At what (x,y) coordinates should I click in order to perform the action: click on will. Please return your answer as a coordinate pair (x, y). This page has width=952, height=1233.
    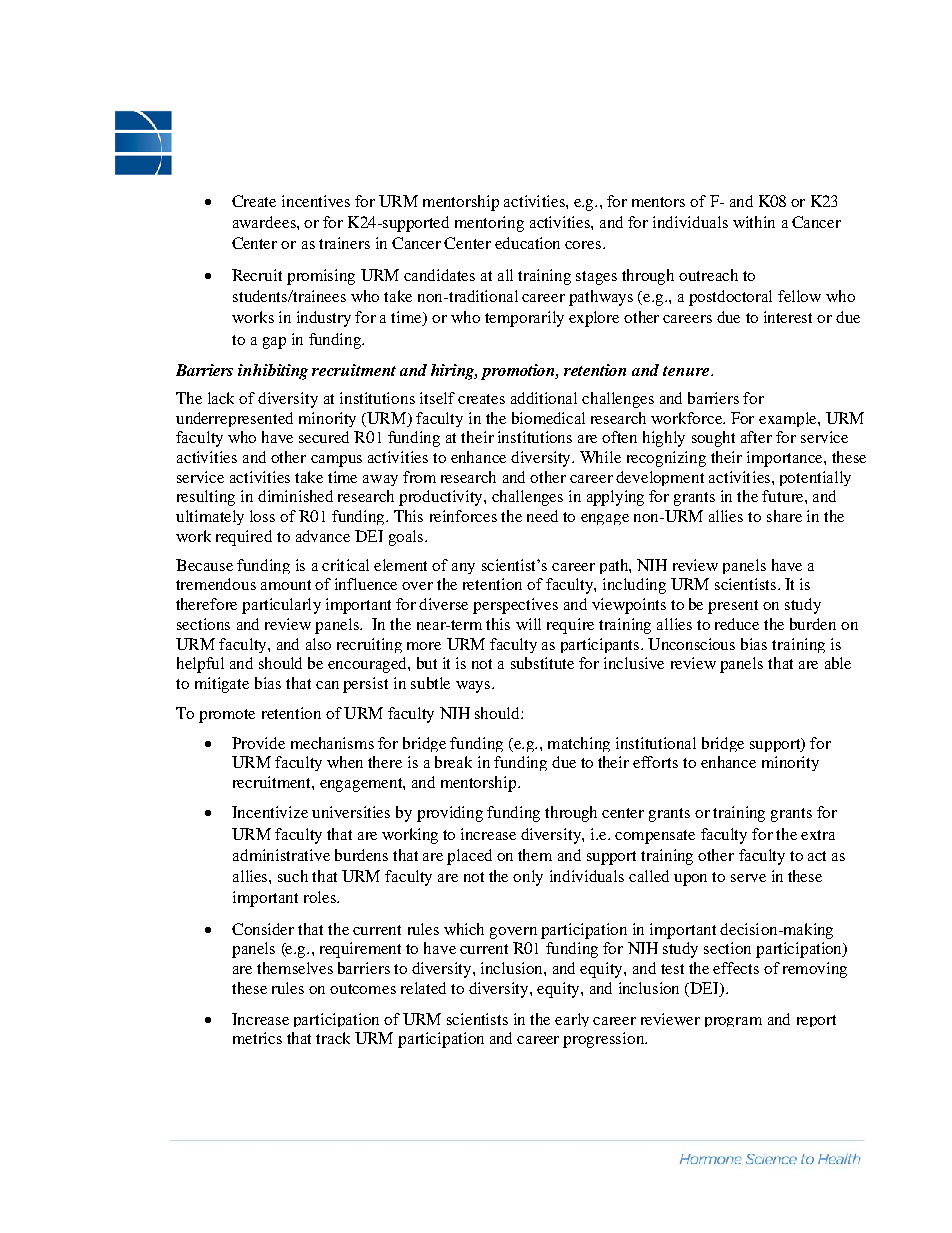
    Looking at the image, I should click on (528, 624).
